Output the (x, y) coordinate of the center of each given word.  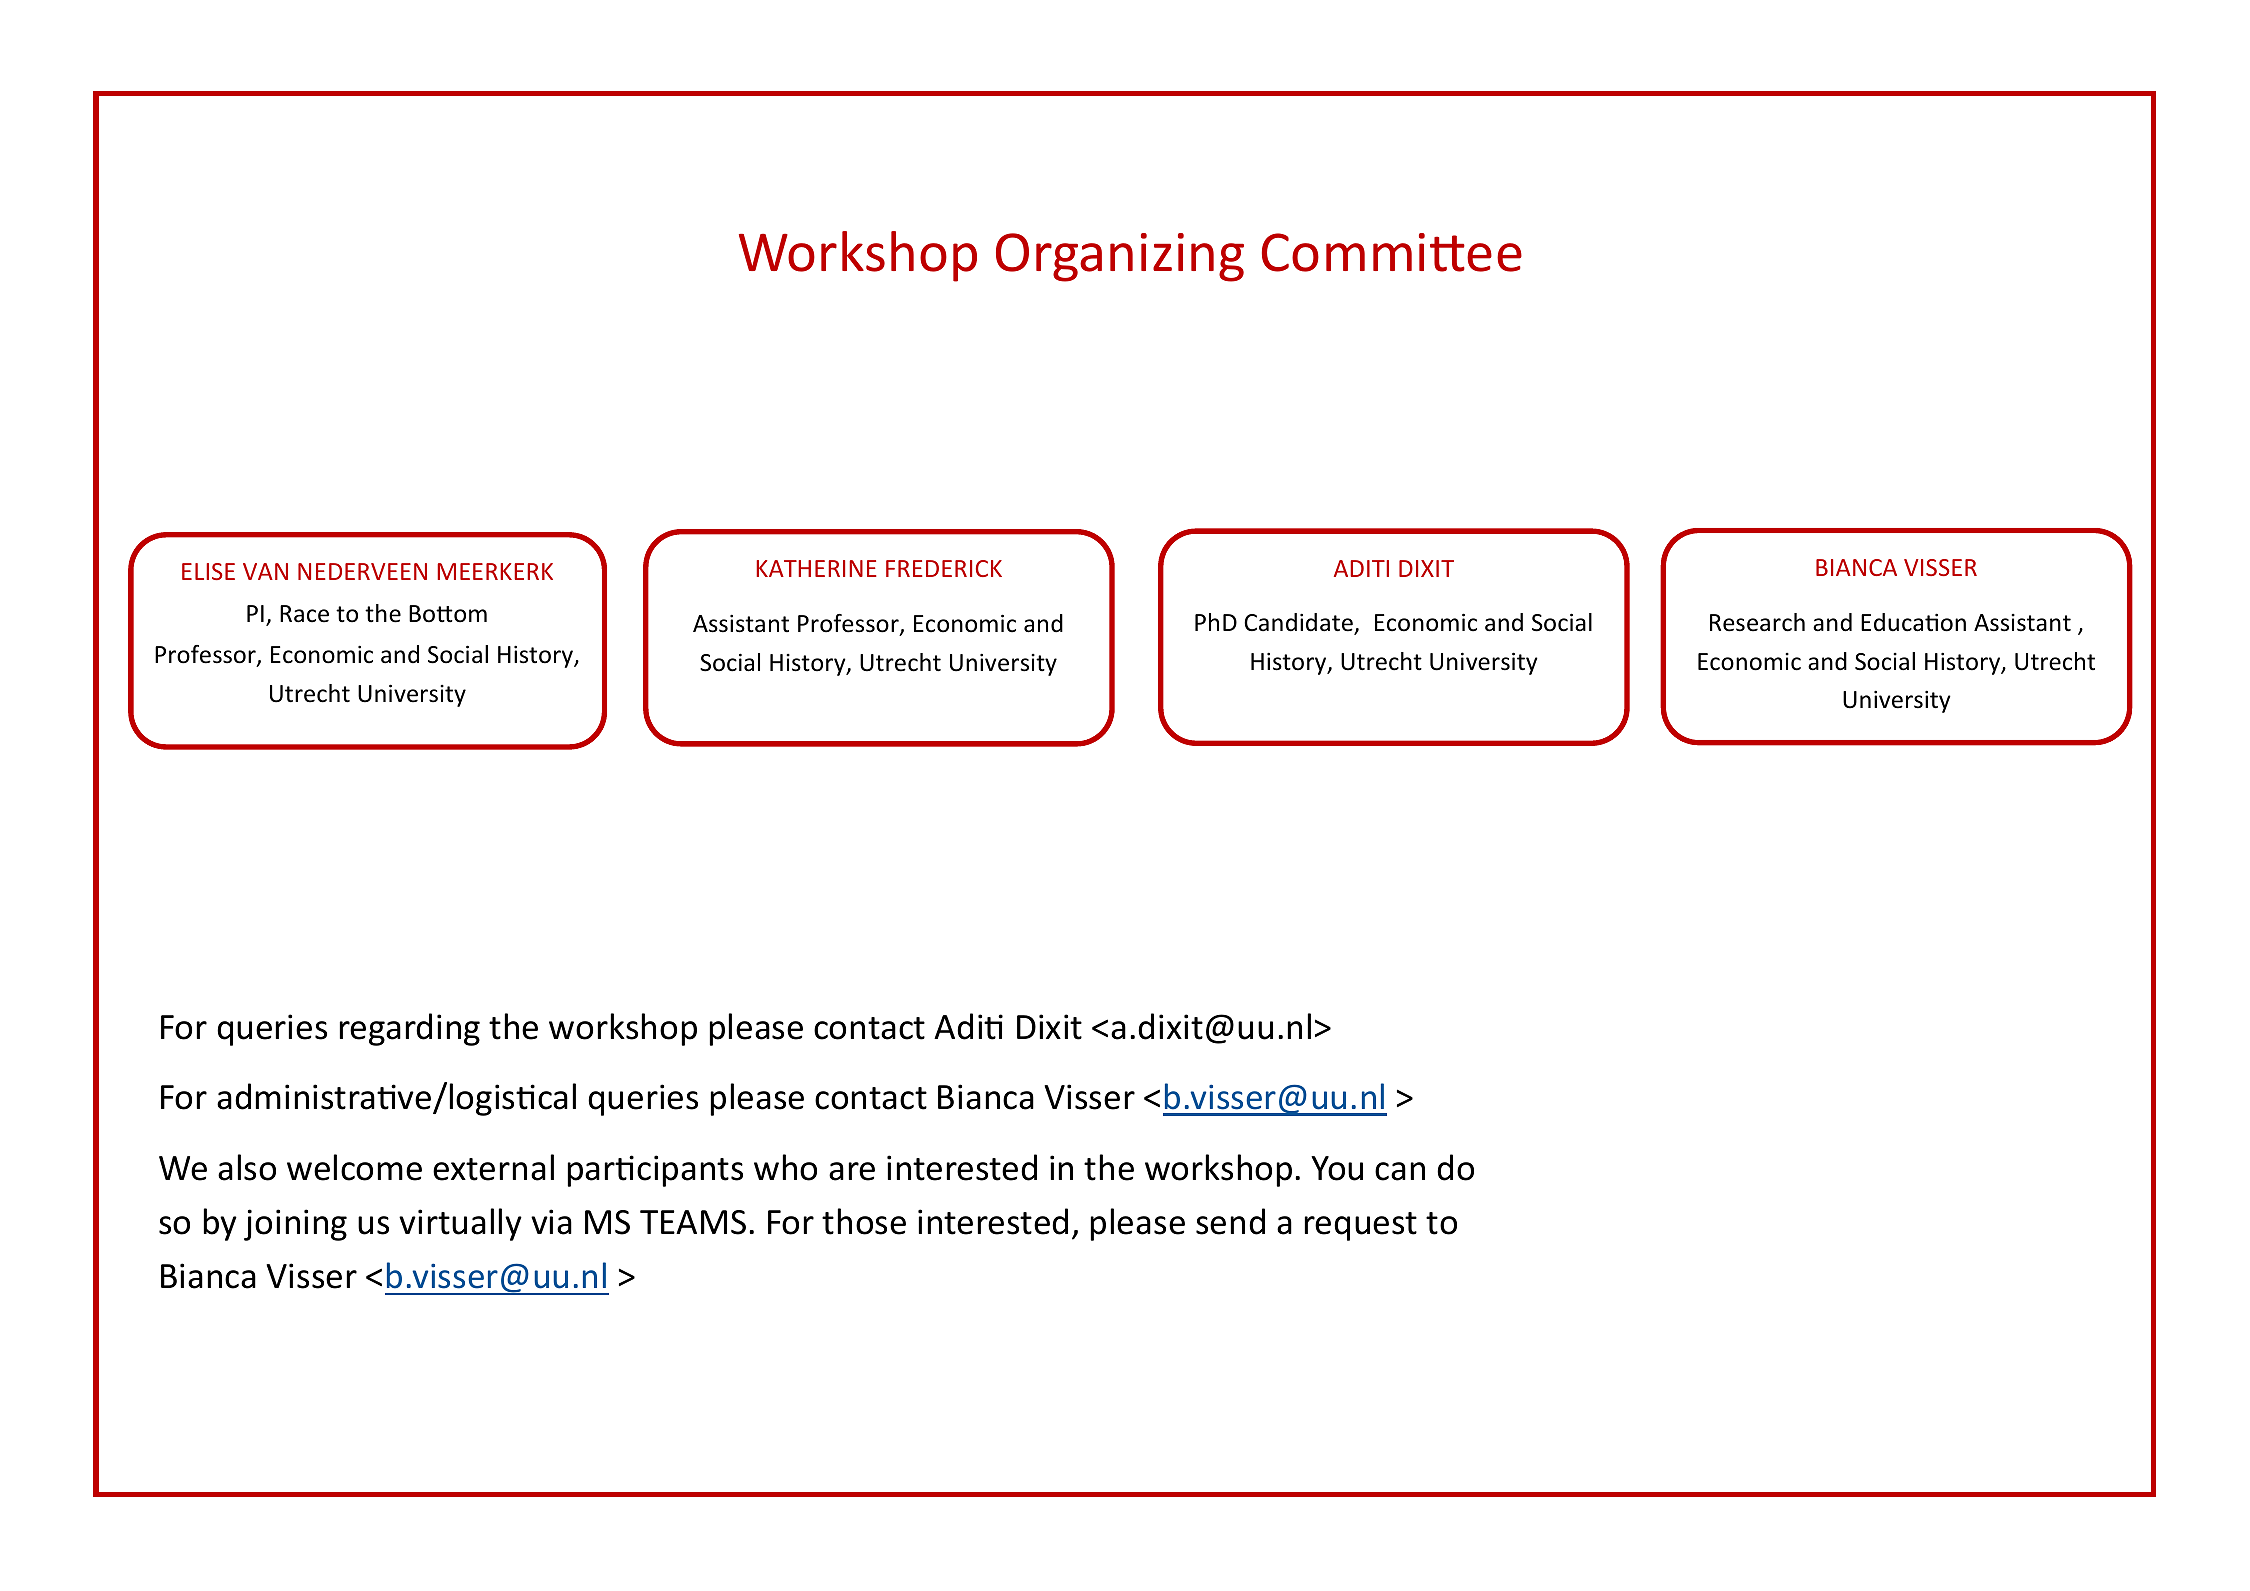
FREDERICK (944, 568)
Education (1913, 622)
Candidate (1299, 624)
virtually (460, 1224)
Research (1757, 622)
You (1337, 1168)
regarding (410, 1029)
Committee (1392, 252)
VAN (265, 571)
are (852, 1171)
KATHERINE (816, 568)
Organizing (1120, 257)
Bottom (448, 614)
